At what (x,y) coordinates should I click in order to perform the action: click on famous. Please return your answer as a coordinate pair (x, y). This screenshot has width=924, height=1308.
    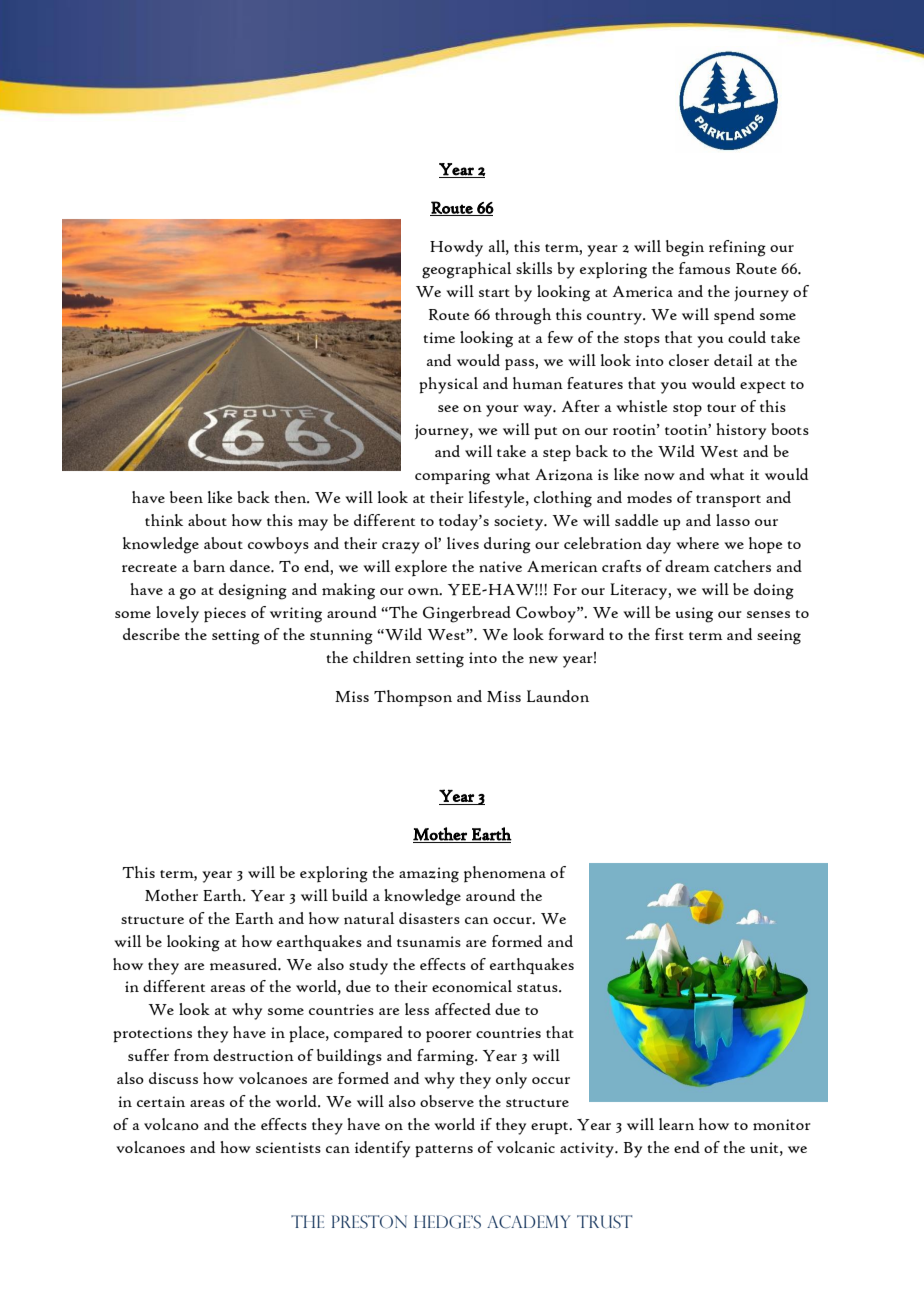
    Looking at the image, I should click on (704, 268).
